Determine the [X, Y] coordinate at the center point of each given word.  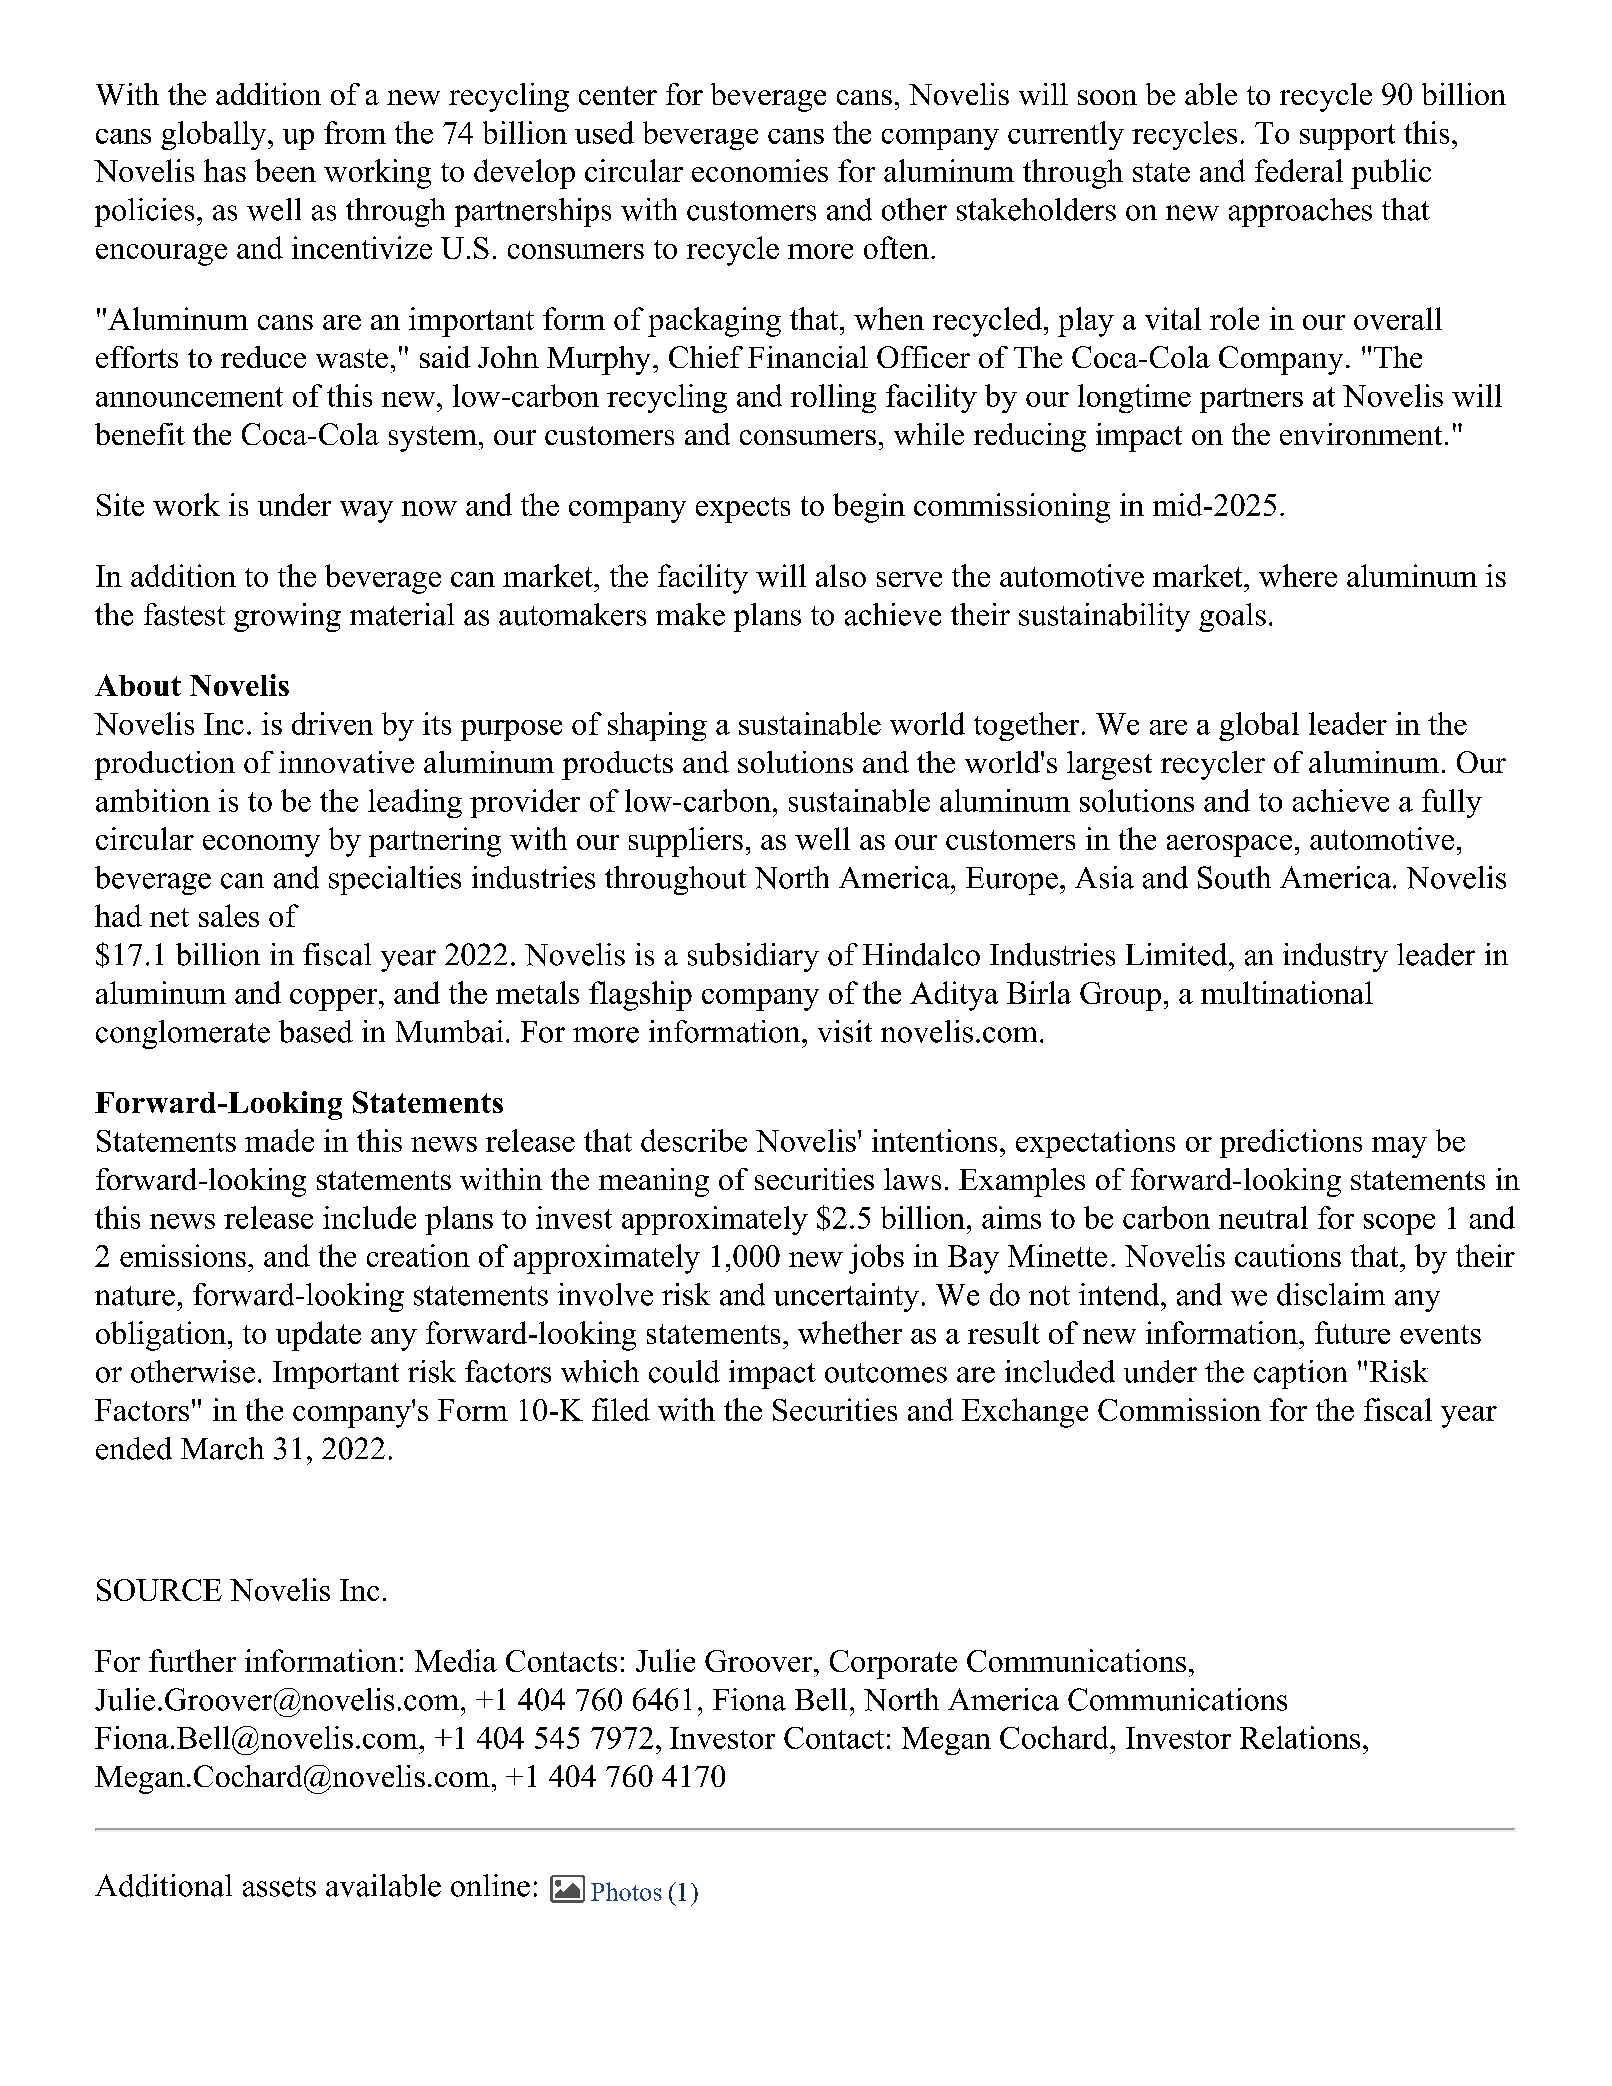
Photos [626, 1891]
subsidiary [753, 957]
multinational [1287, 992]
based [316, 1031]
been [285, 170]
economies [760, 170]
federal [1299, 170]
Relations [1300, 1737]
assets [279, 1887]
